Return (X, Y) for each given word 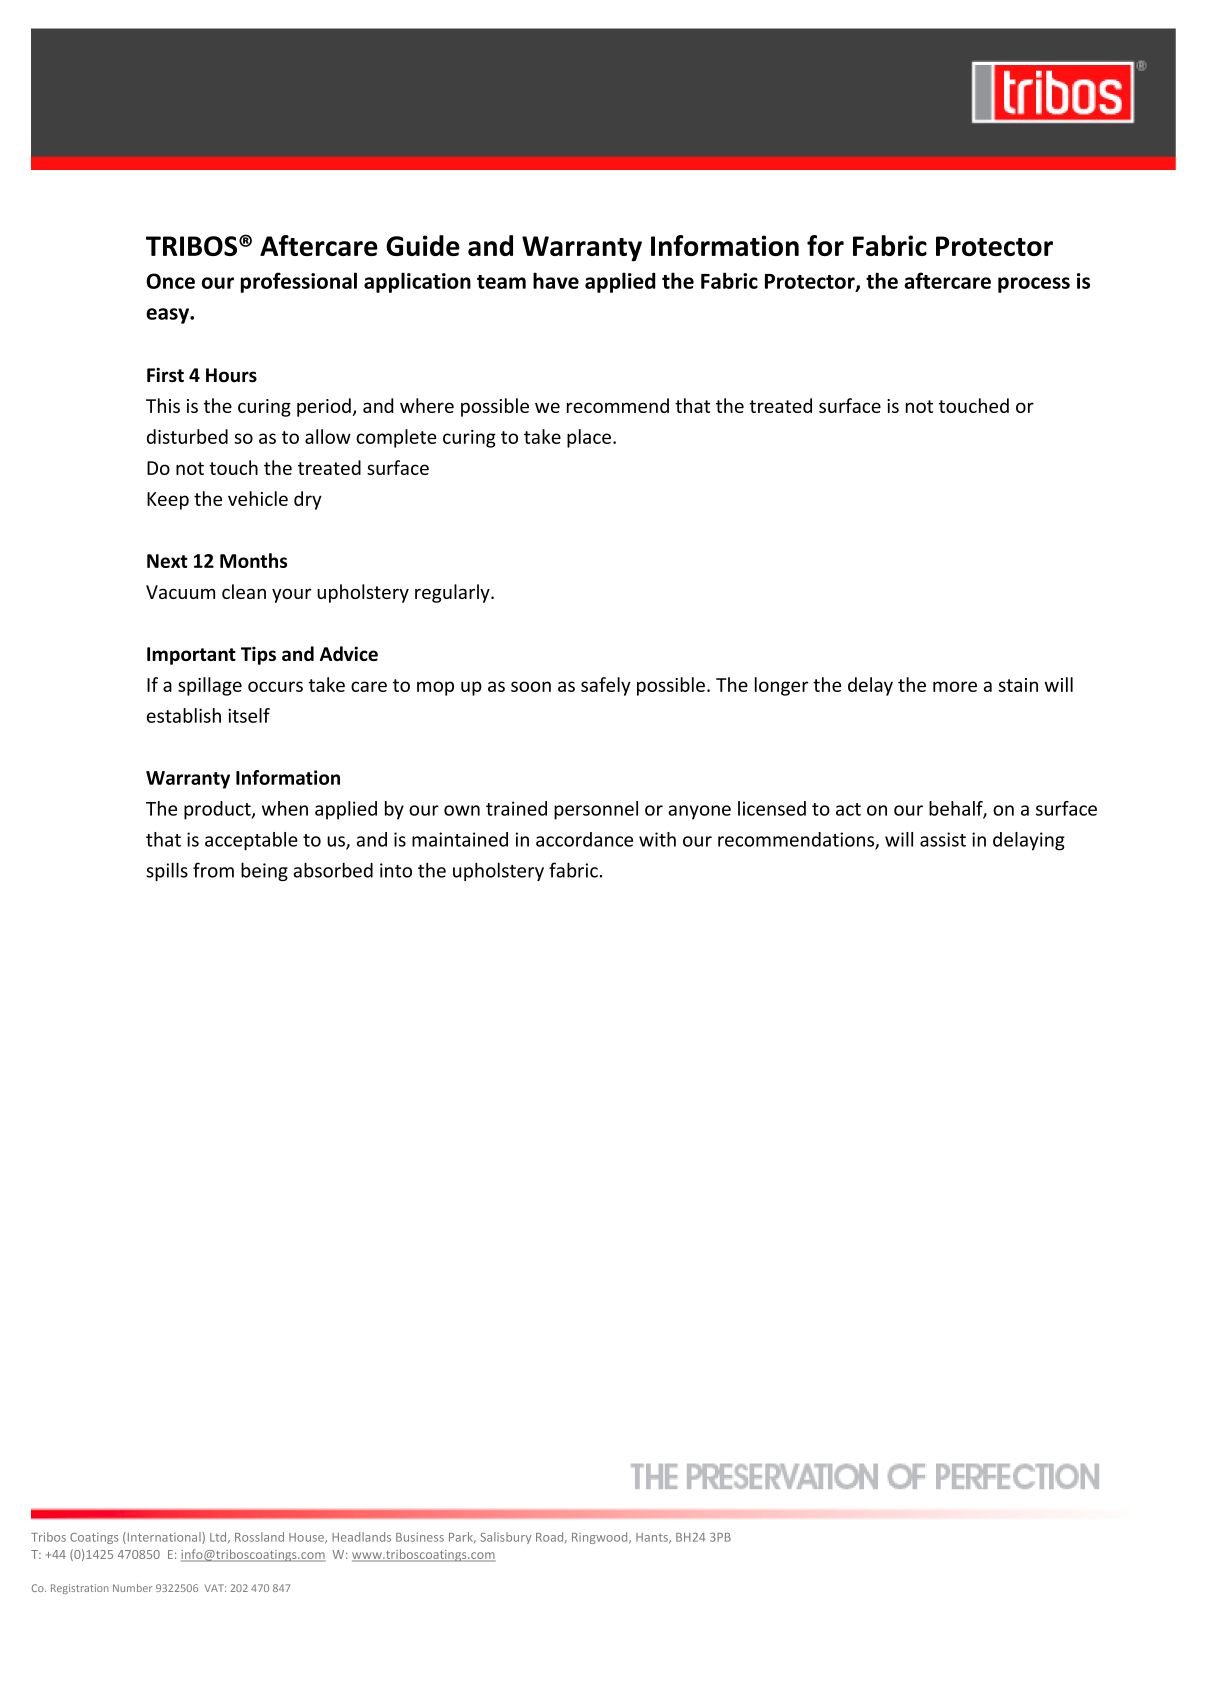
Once (170, 281)
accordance (584, 839)
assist (943, 839)
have (556, 280)
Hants (653, 1538)
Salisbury (505, 1538)
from (213, 870)
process (1034, 285)
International (164, 1538)
